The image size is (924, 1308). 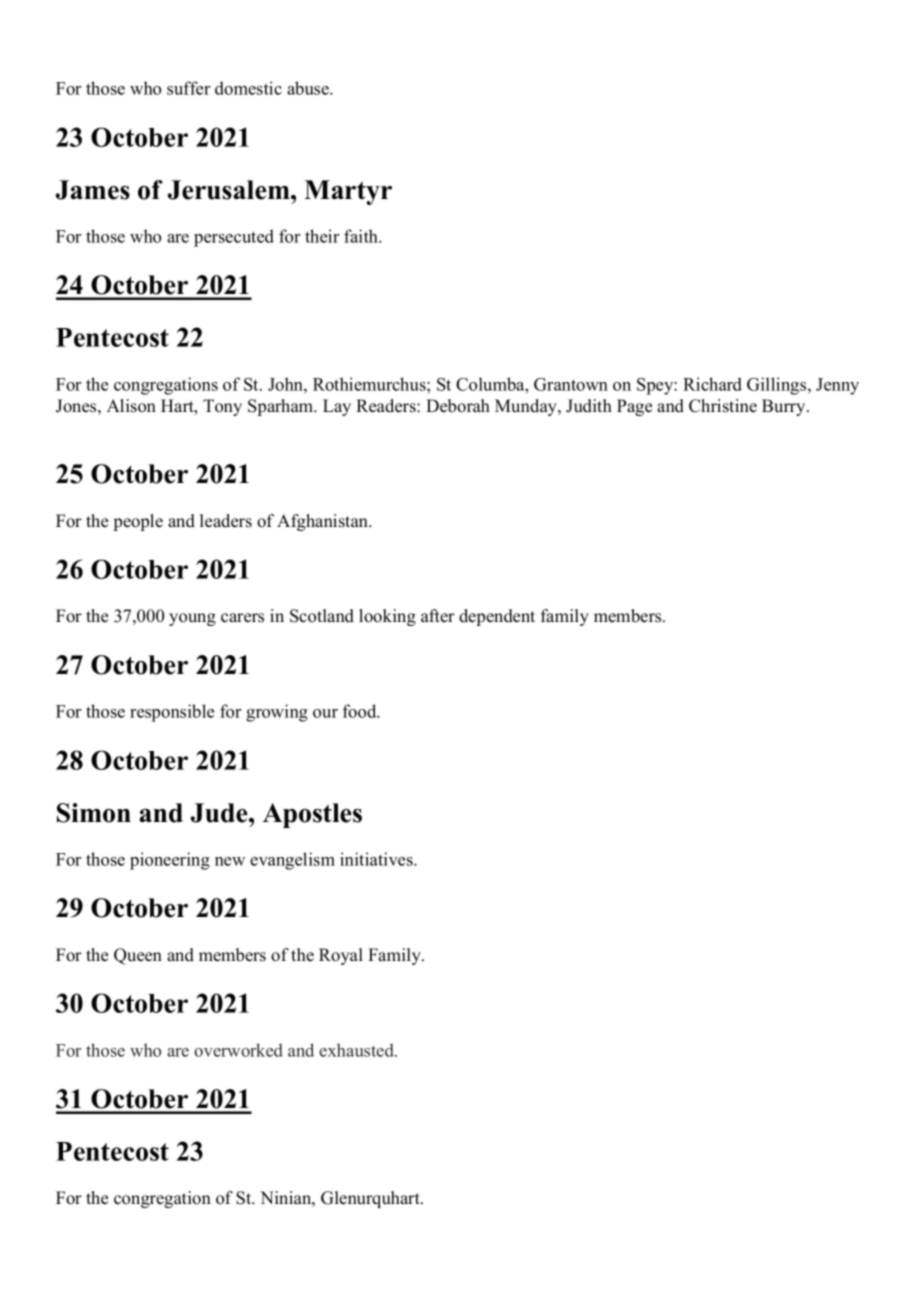 What do you see at coordinates (238, 1050) in the document?
I see `overworked` at bounding box center [238, 1050].
